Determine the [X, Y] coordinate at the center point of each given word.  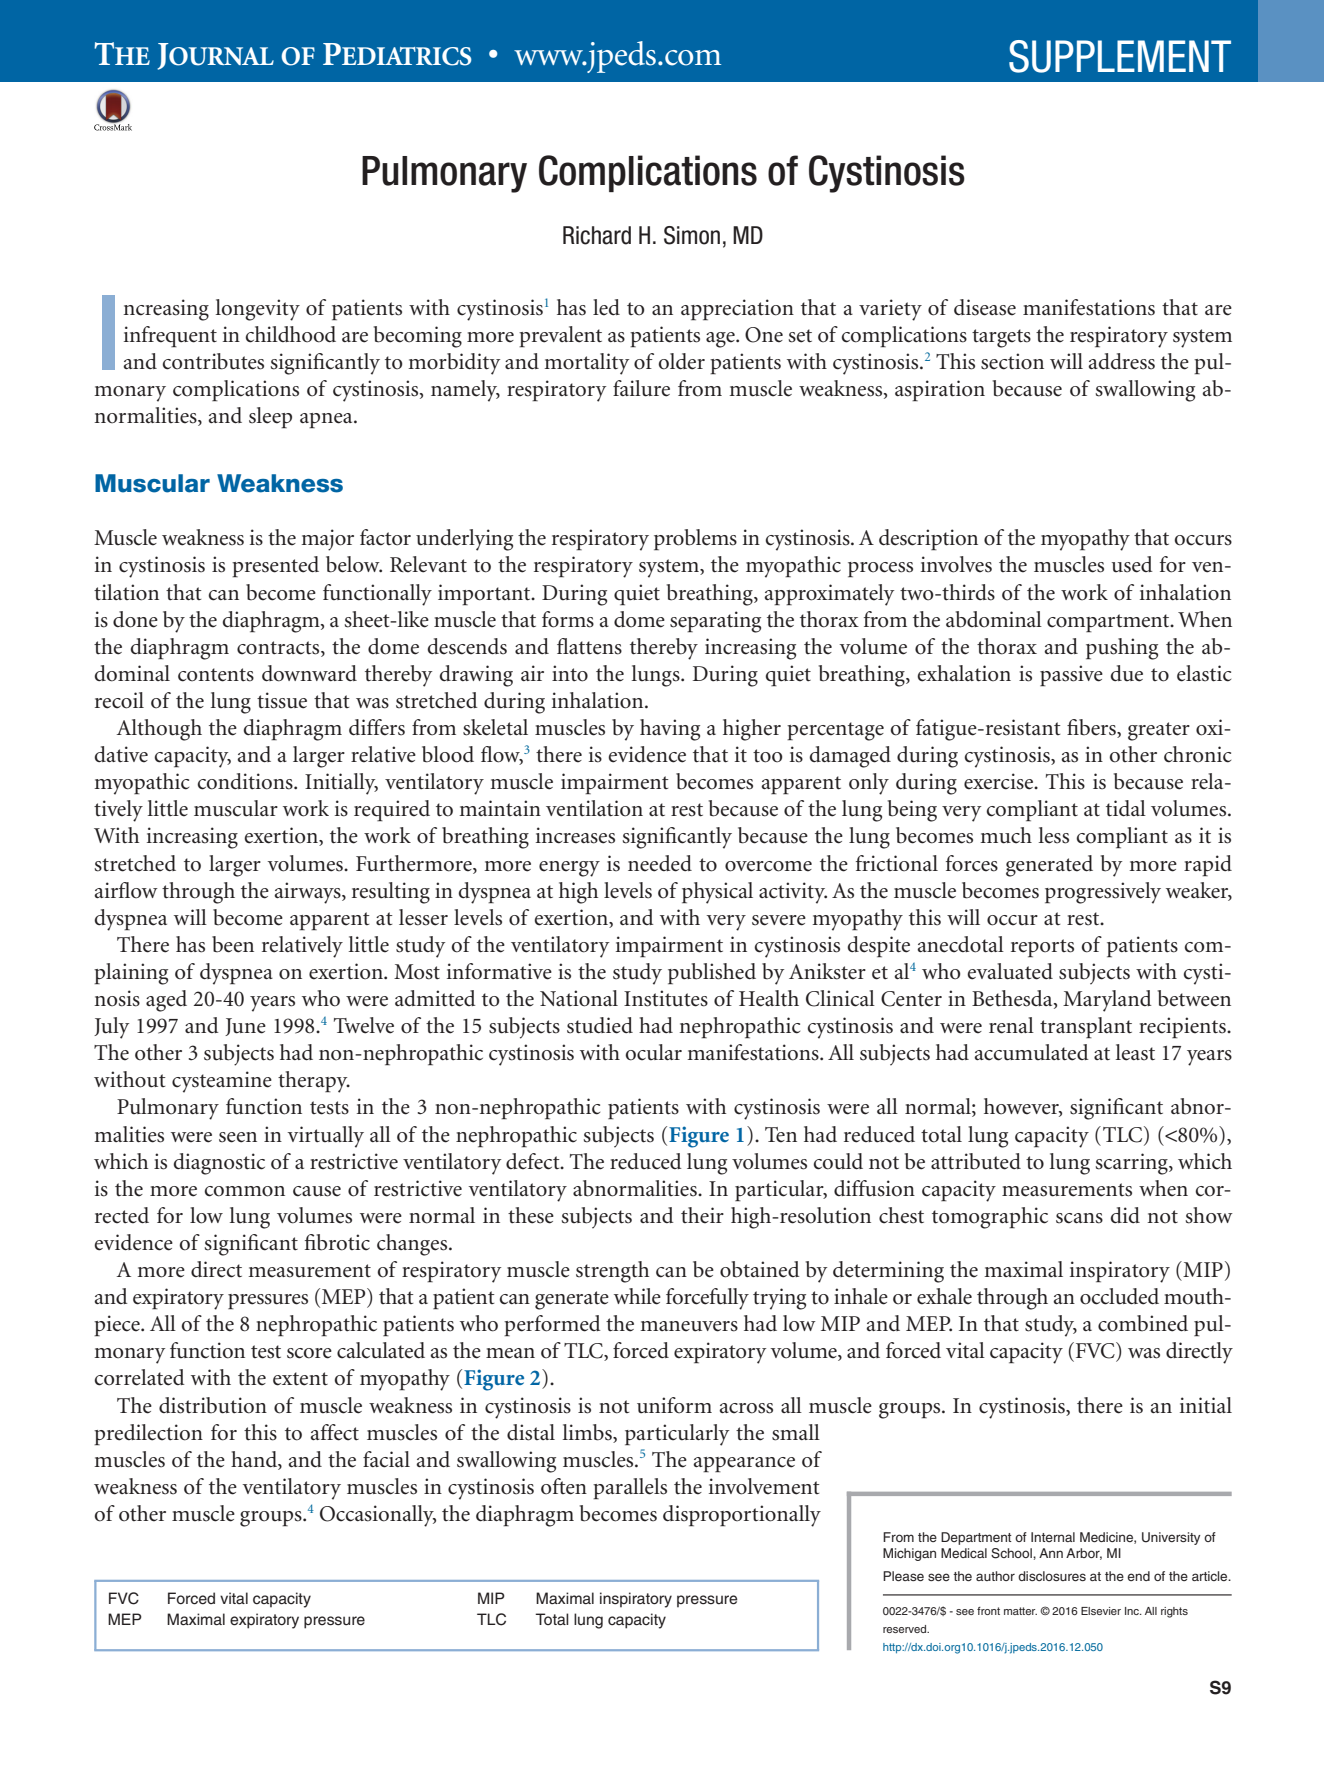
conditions [246, 781]
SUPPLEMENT [1120, 56]
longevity [258, 310]
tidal [1126, 808]
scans [1079, 1218]
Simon [692, 235]
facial [386, 1459]
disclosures [1052, 1576]
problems [695, 540]
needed [660, 863]
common [244, 1191]
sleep [270, 418]
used [1132, 564]
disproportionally [742, 1516]
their [702, 1215]
